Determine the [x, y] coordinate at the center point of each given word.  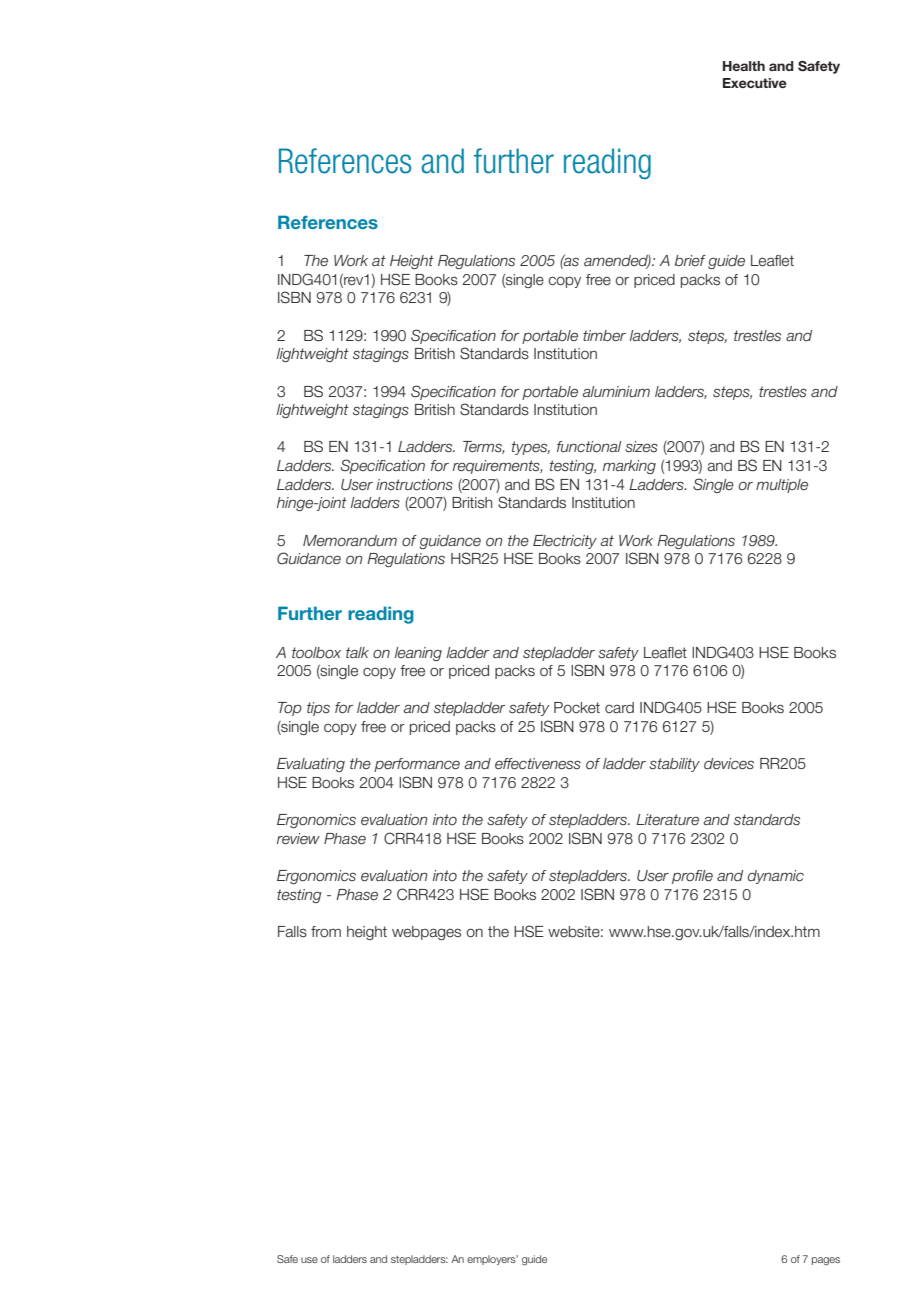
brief [690, 260]
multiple [782, 486]
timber [604, 336]
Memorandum [350, 540]
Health [744, 66]
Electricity [565, 542]
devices [729, 764]
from [326, 932]
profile [692, 877]
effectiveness [538, 764]
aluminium [616, 391]
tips [318, 709]
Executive [755, 83]
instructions [414, 485]
